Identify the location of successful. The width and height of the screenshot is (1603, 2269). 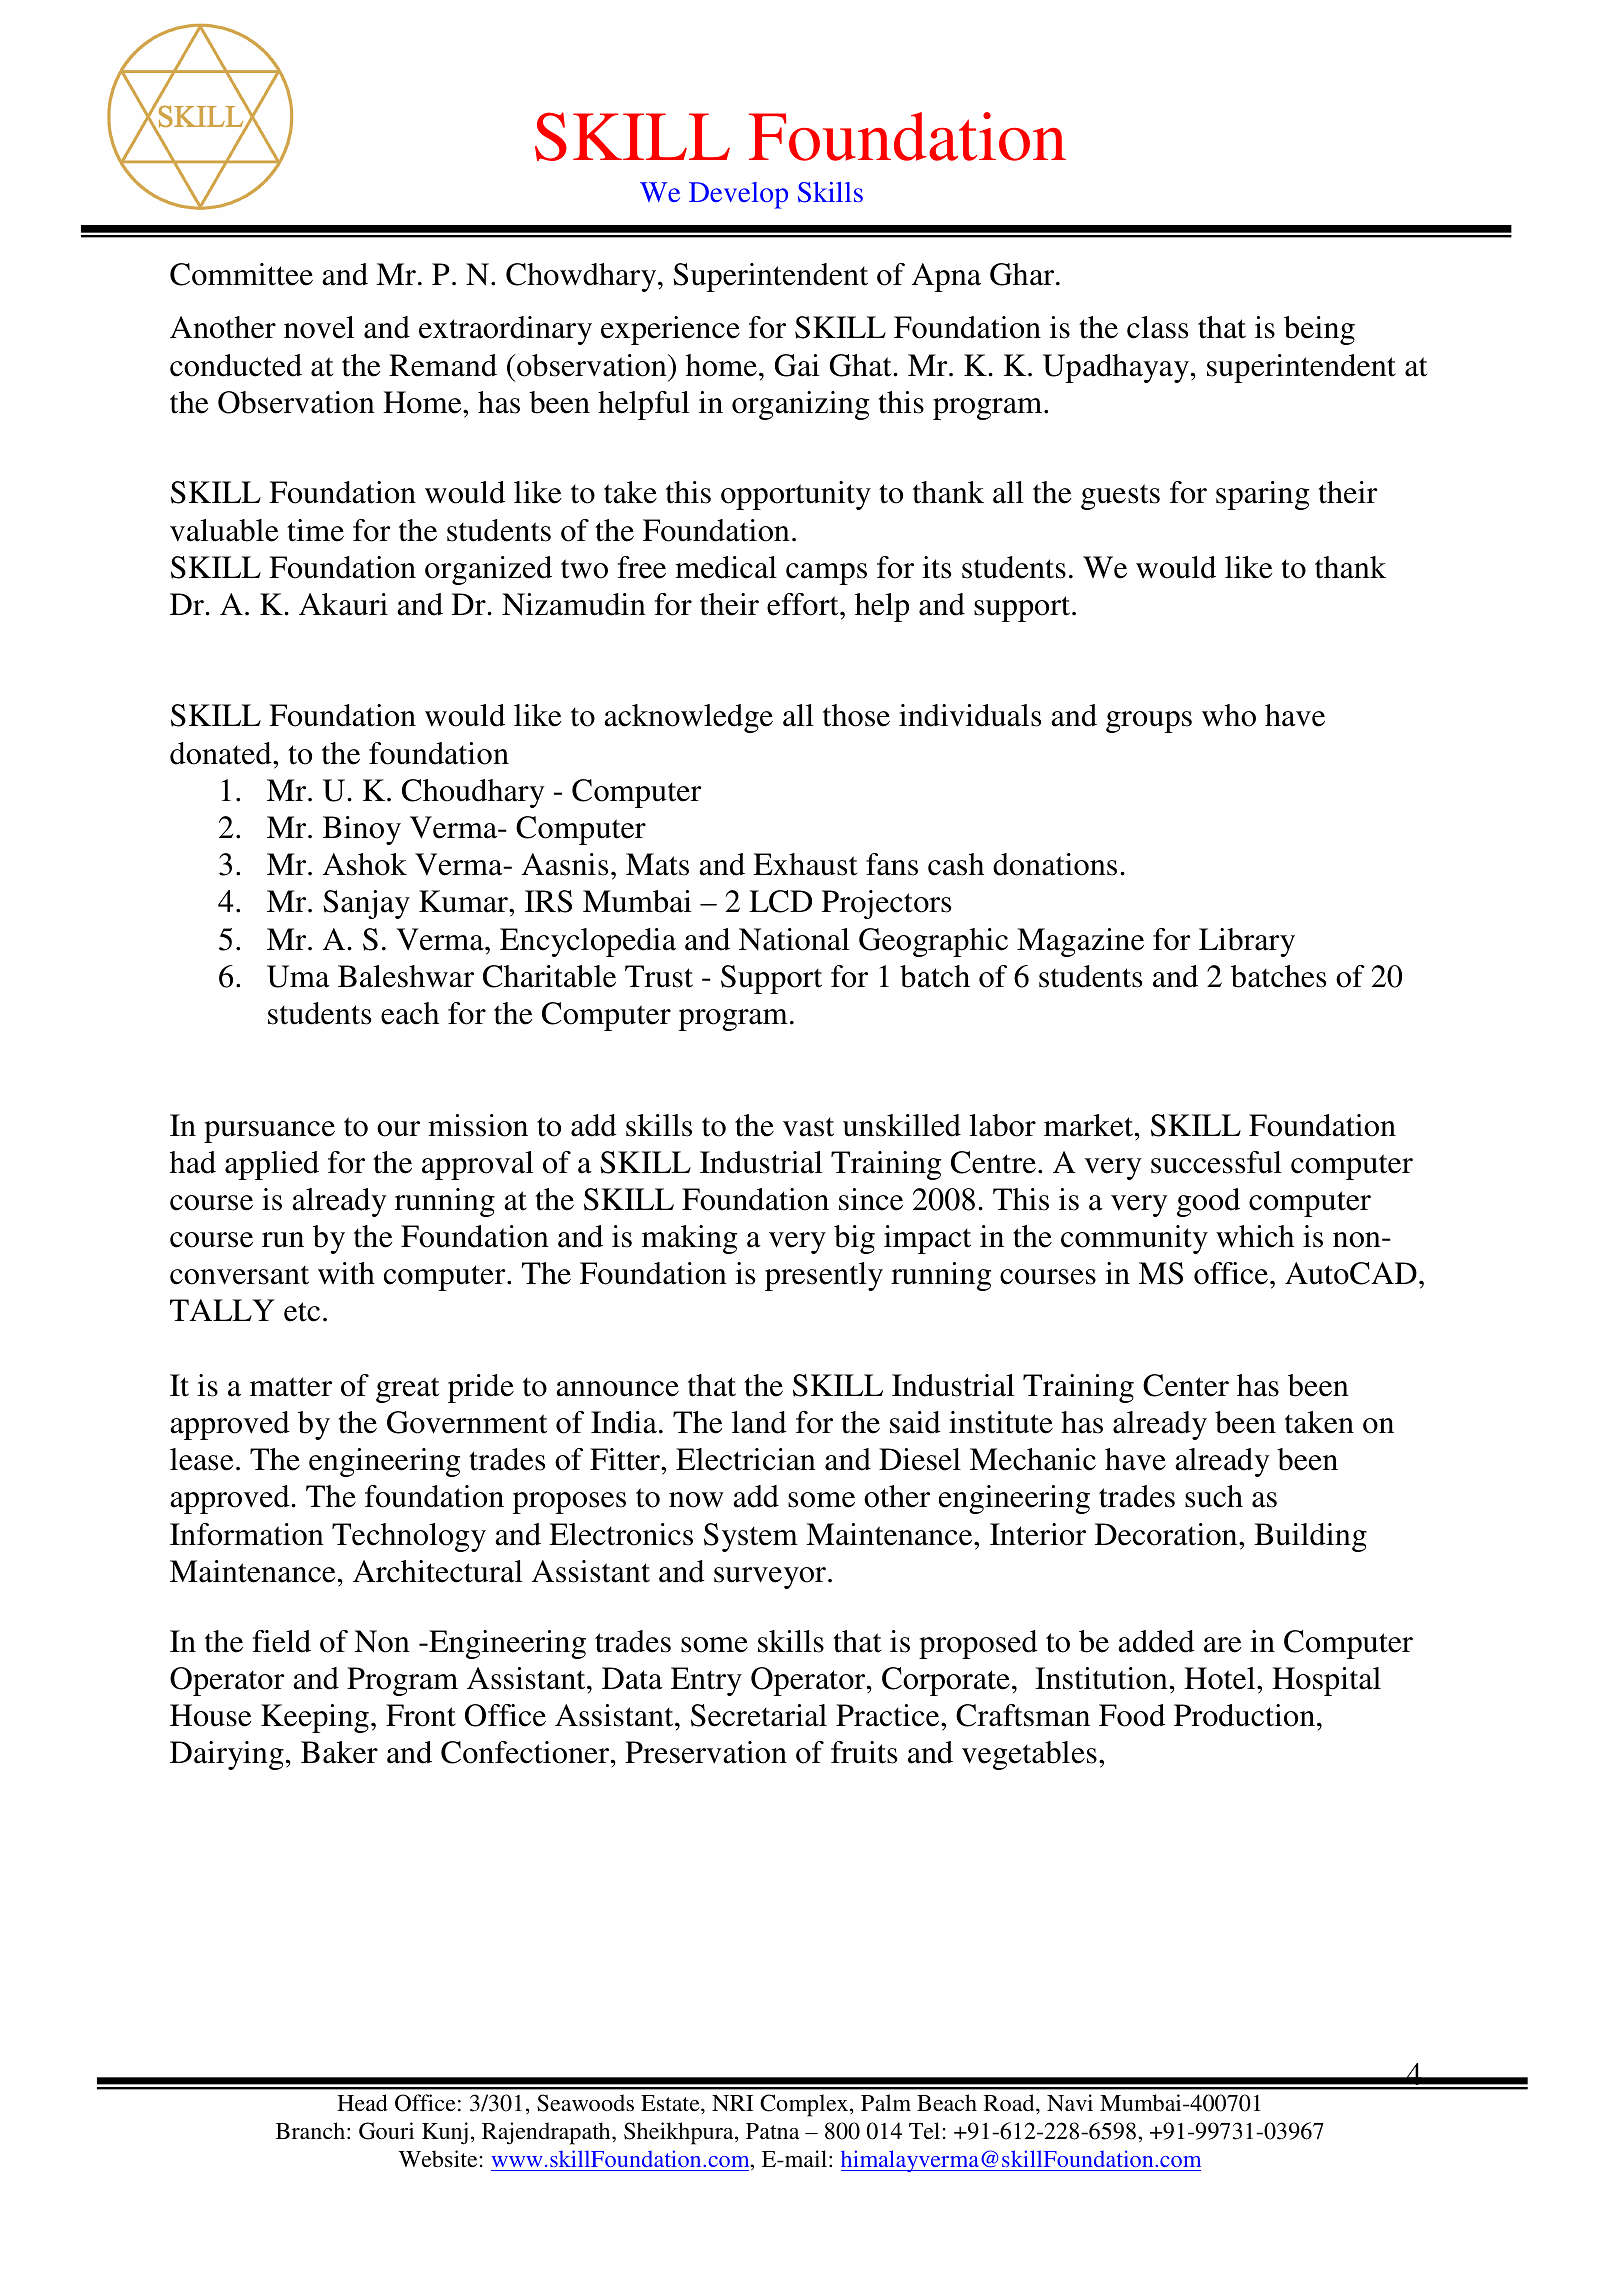
(1216, 1162).
